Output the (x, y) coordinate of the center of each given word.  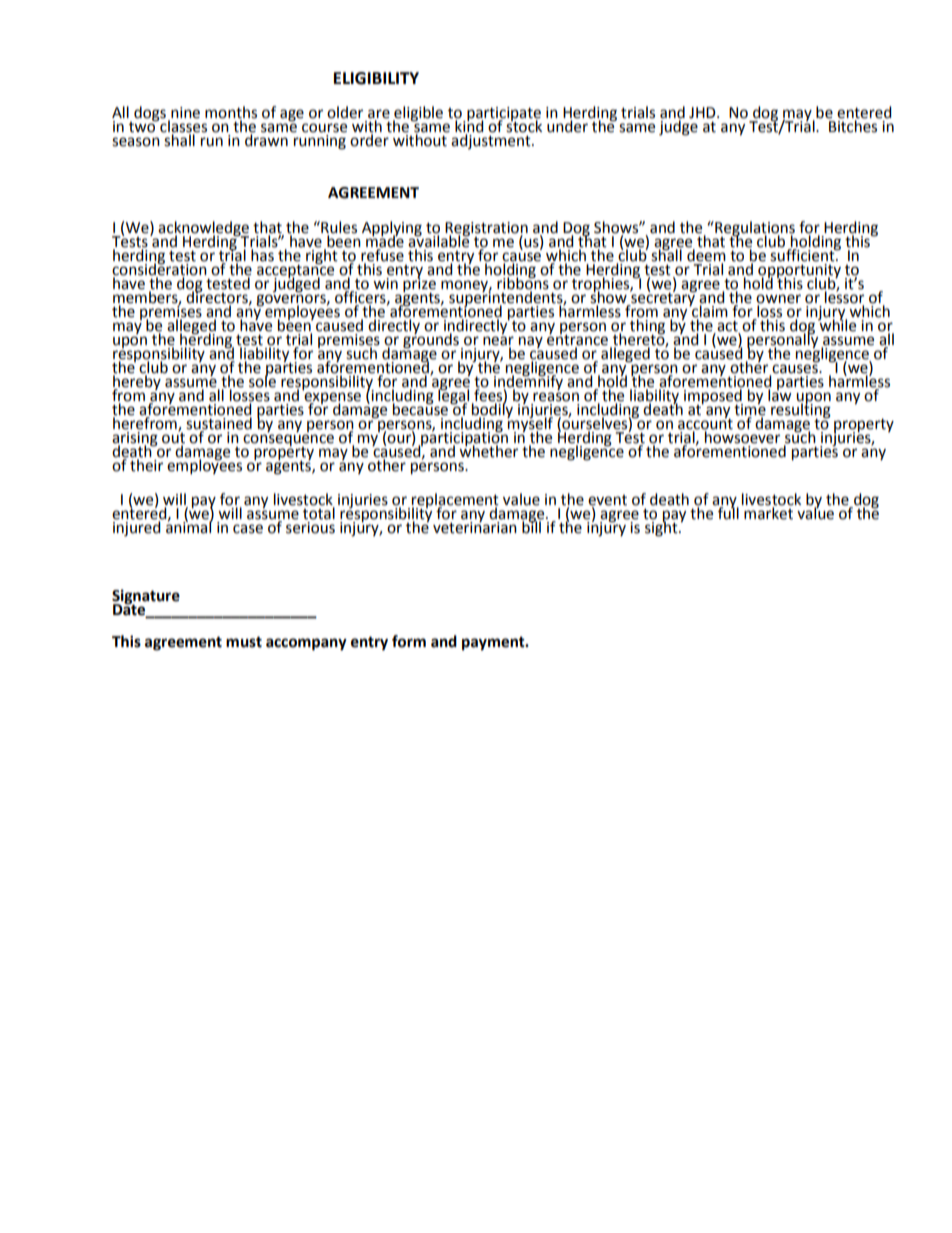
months (231, 113)
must (244, 642)
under (567, 125)
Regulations (754, 229)
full (728, 512)
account (705, 423)
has (263, 254)
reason (556, 397)
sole (263, 380)
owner (778, 299)
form (409, 641)
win (385, 282)
